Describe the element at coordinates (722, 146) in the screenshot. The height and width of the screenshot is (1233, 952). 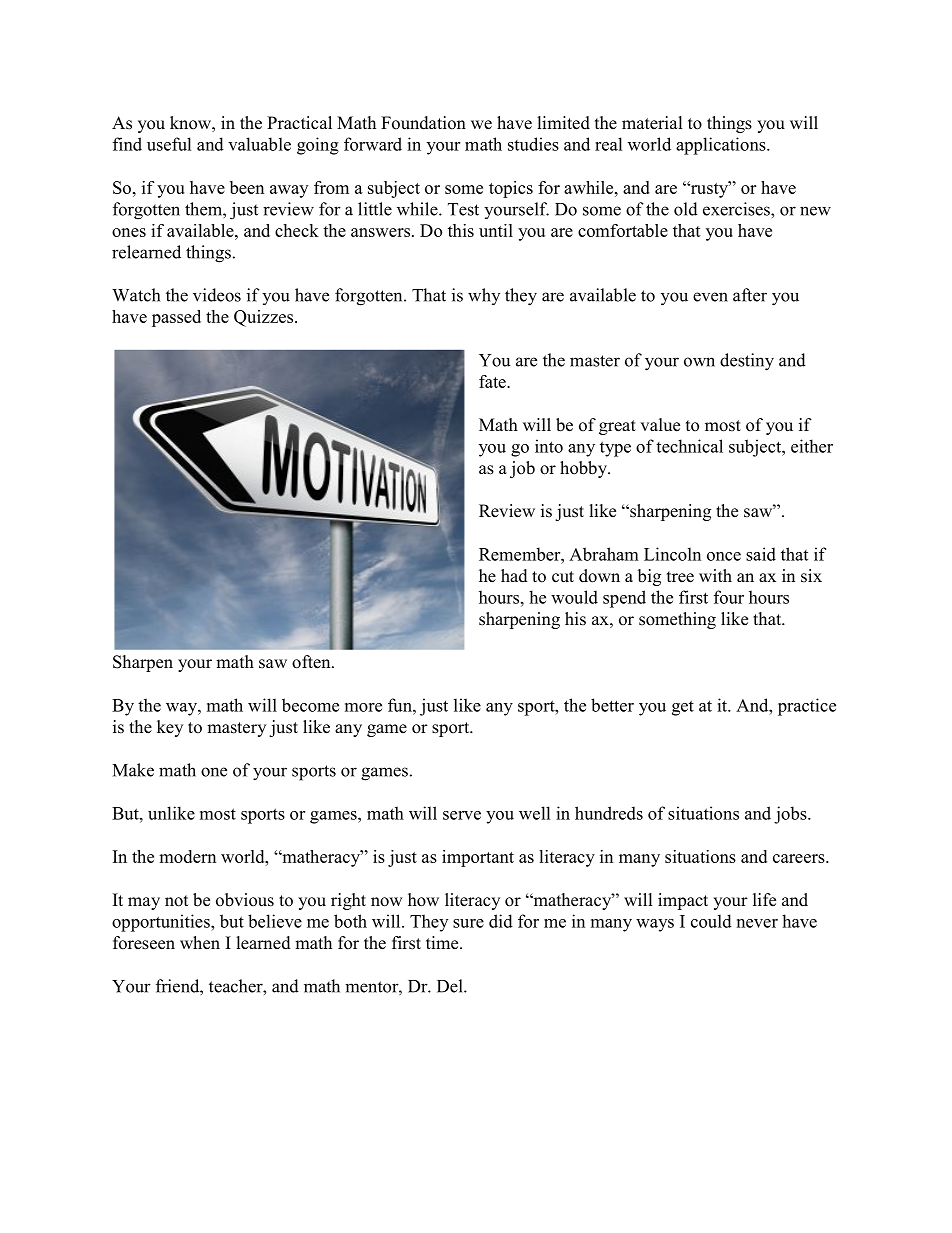
I see `applications` at that location.
